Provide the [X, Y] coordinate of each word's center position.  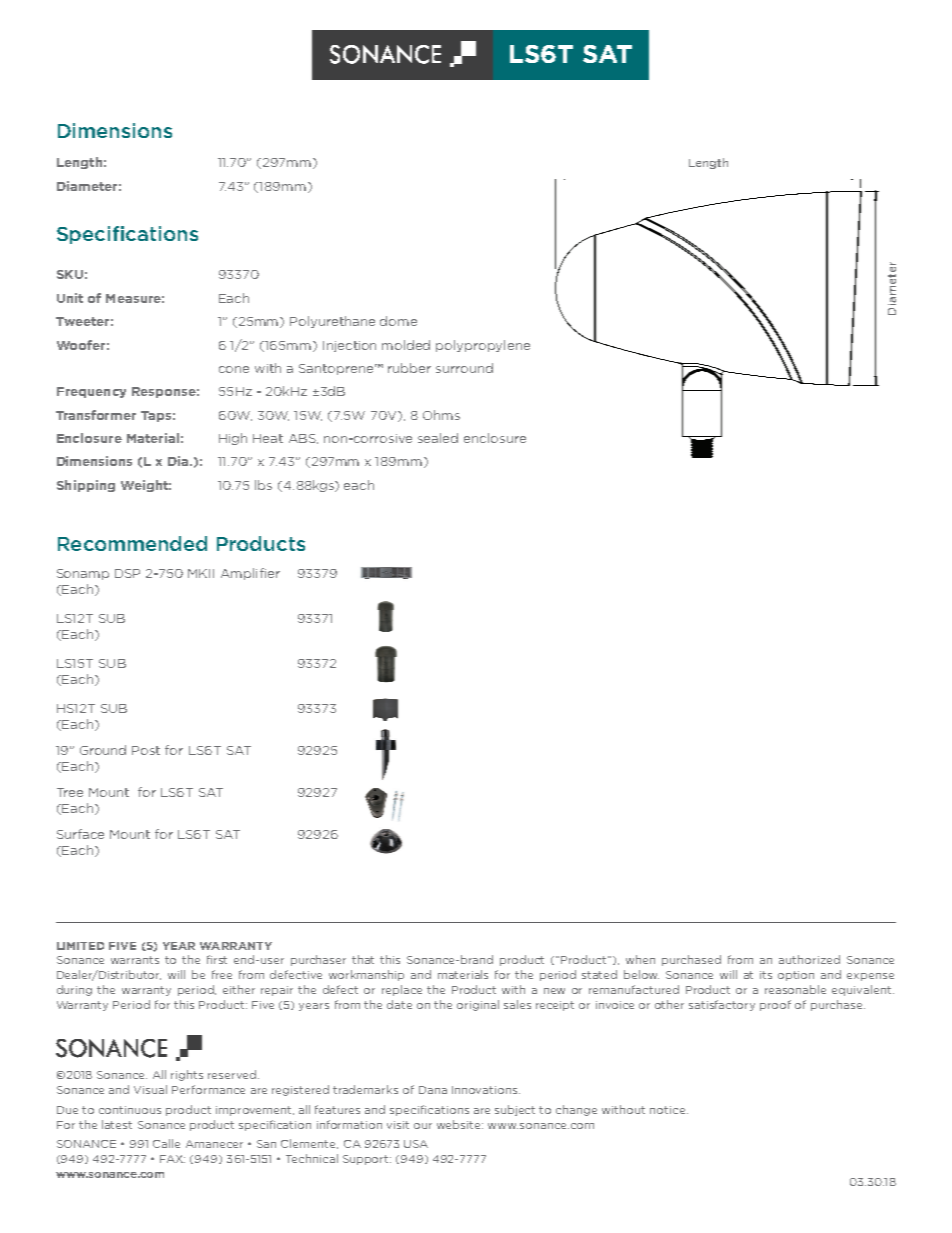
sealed [438, 438]
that [363, 959]
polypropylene [483, 346]
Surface [80, 834]
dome [398, 321]
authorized [809, 959]
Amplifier [250, 574]
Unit [70, 298]
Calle [166, 1143]
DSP [127, 573]
